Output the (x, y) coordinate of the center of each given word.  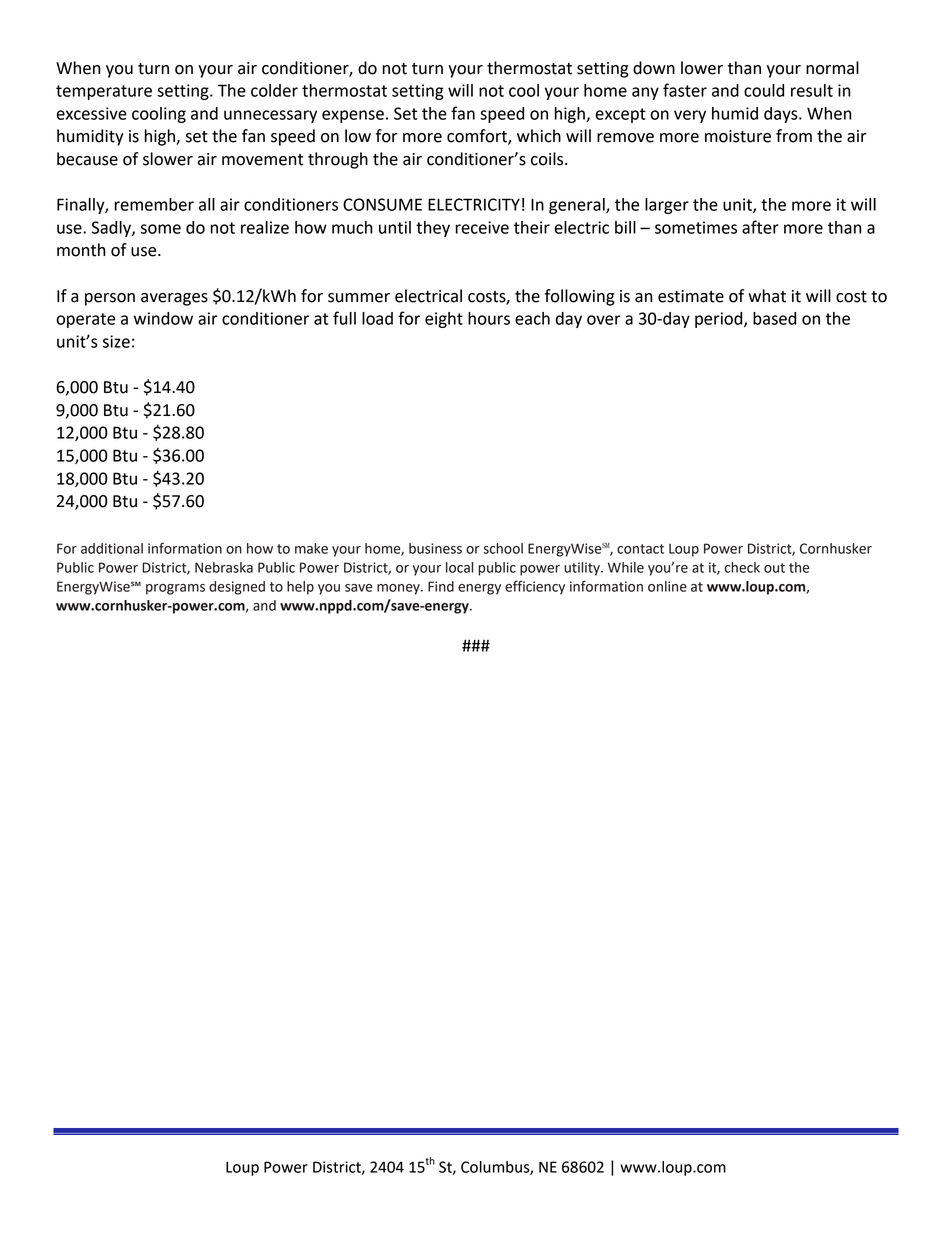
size (116, 341)
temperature (104, 92)
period (720, 320)
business (435, 548)
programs (175, 589)
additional (112, 548)
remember (154, 204)
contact (640, 549)
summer (359, 298)
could (764, 90)
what (767, 296)
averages (174, 299)
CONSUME (382, 204)
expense (353, 116)
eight (444, 320)
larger (667, 206)
